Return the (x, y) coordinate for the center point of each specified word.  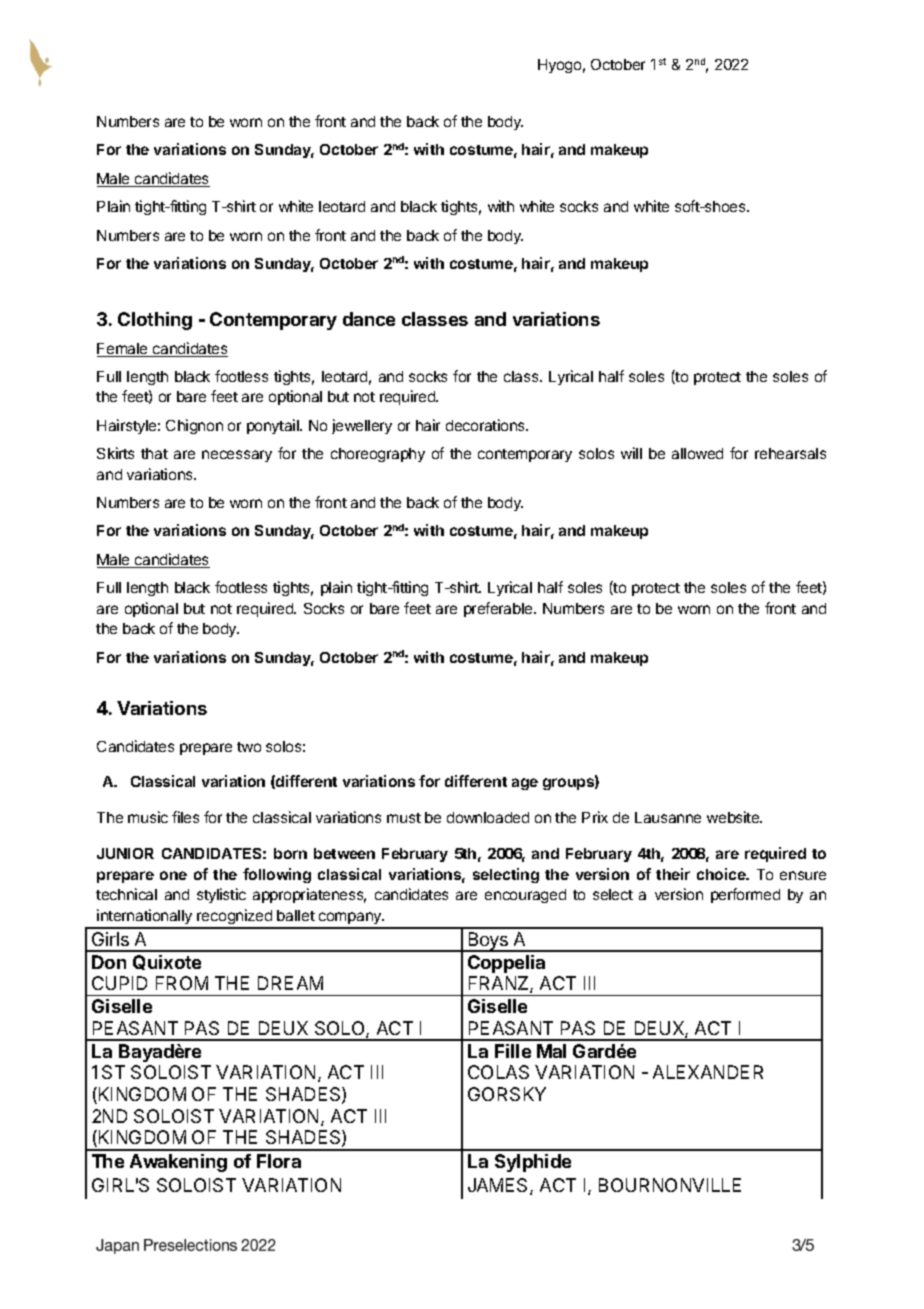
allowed (697, 453)
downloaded (488, 817)
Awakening (178, 1163)
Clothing (155, 321)
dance (369, 319)
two (249, 747)
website (734, 817)
